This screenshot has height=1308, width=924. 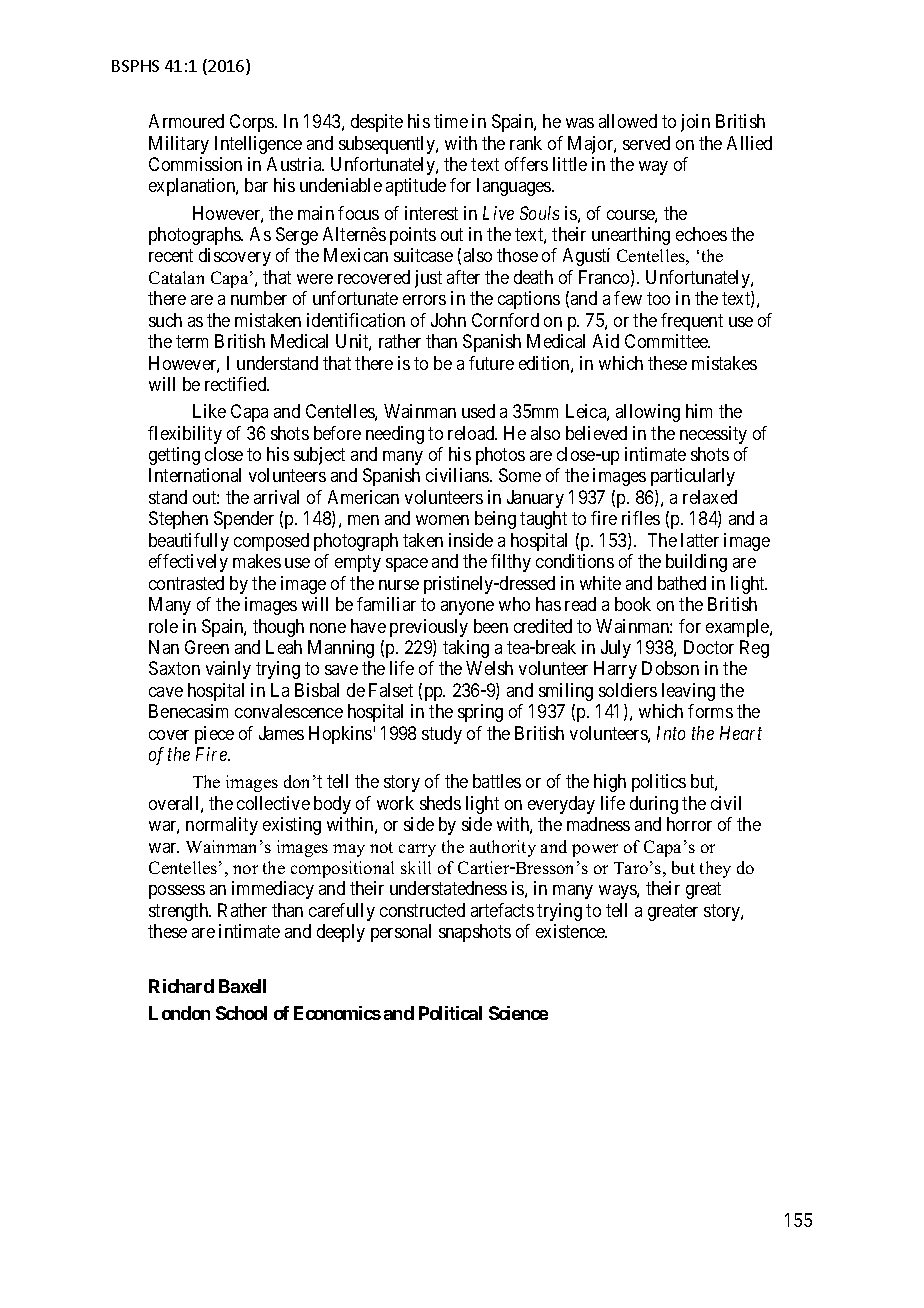 I want to click on join, so click(x=695, y=123).
